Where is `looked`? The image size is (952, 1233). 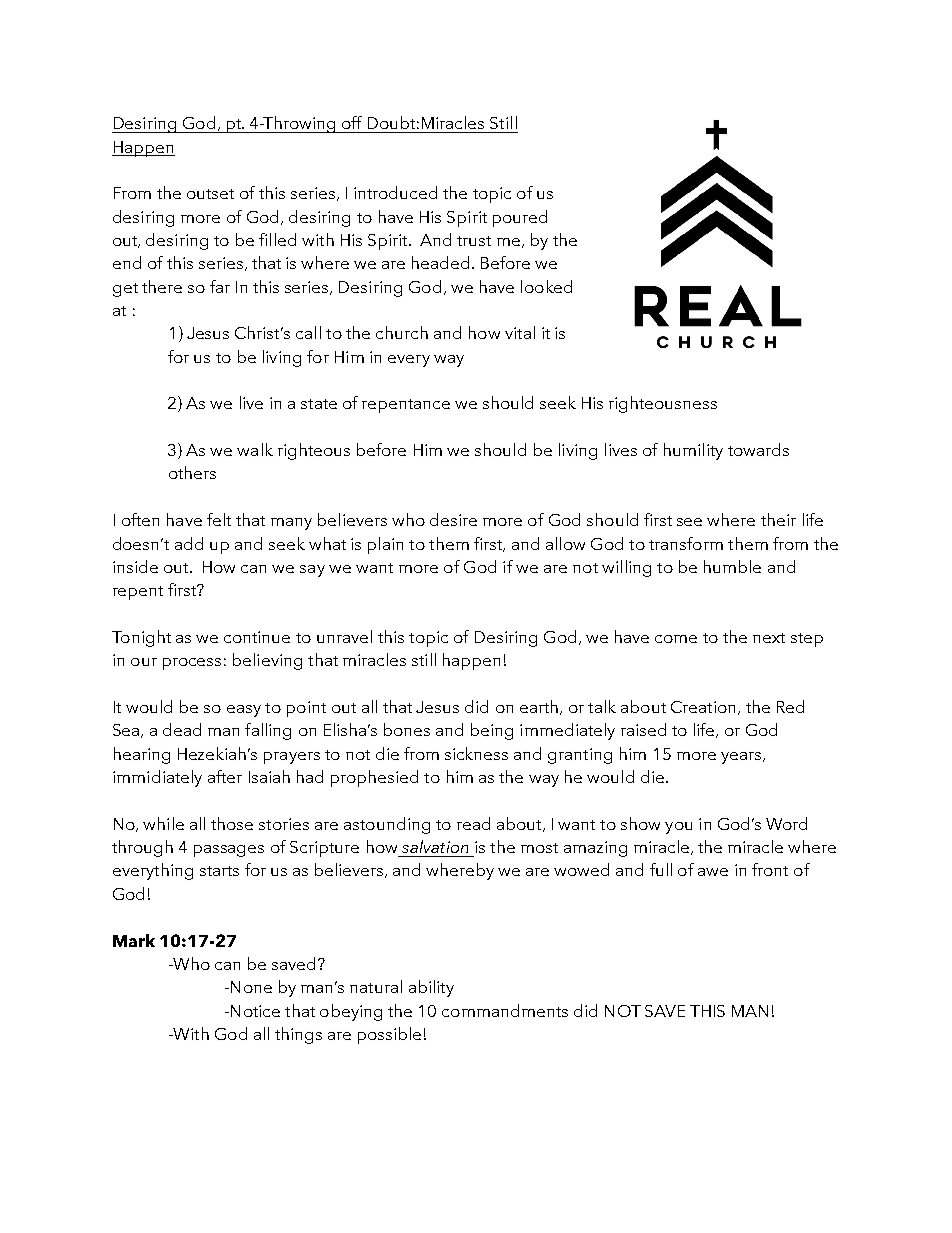
looked is located at coordinates (546, 286).
